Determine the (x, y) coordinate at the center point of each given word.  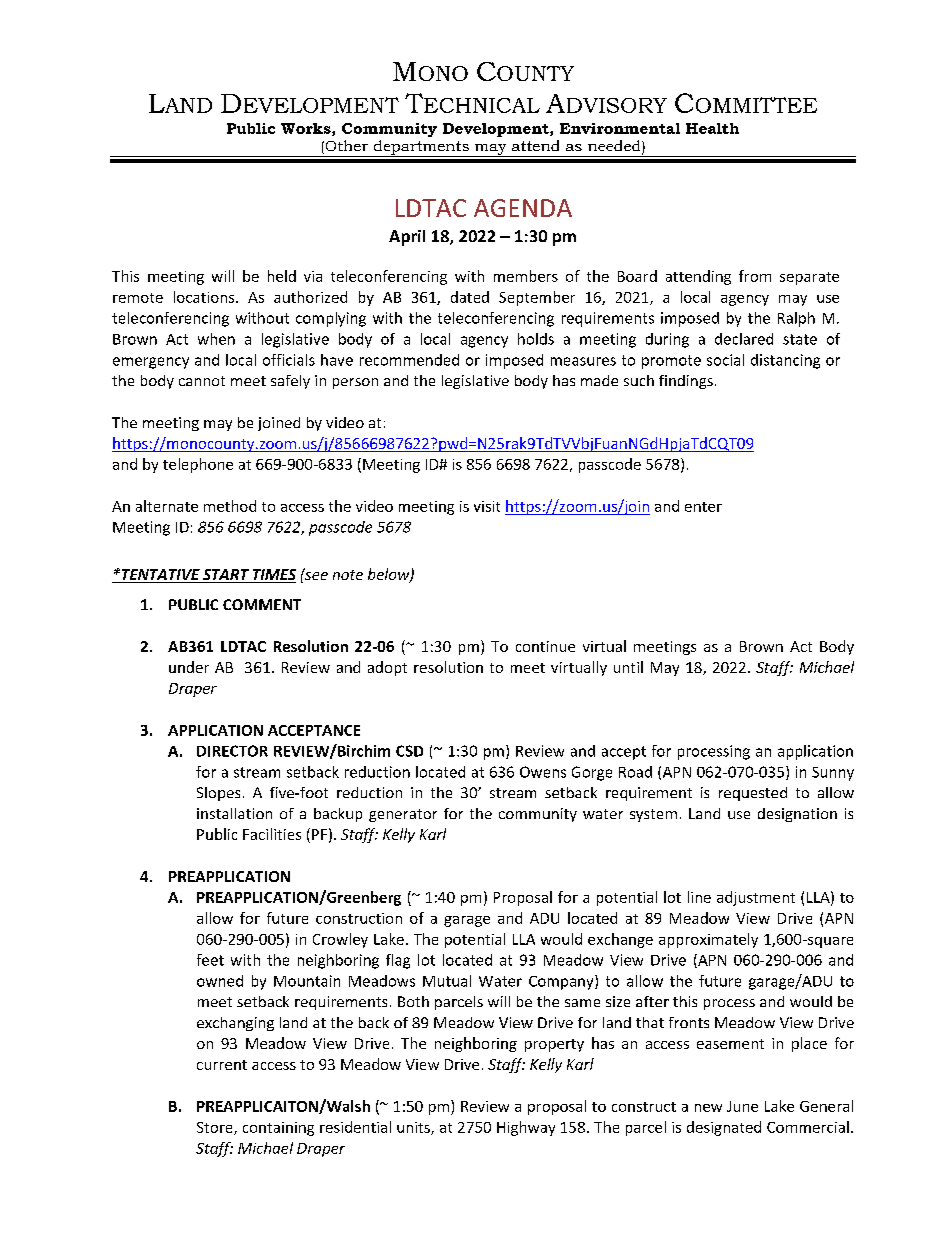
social (725, 360)
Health (712, 128)
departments (421, 148)
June (742, 1106)
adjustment (756, 898)
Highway (526, 1128)
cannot (202, 381)
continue (545, 646)
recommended (409, 360)
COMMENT (262, 604)
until (628, 667)
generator (403, 815)
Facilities (272, 834)
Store (216, 1128)
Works (307, 129)
